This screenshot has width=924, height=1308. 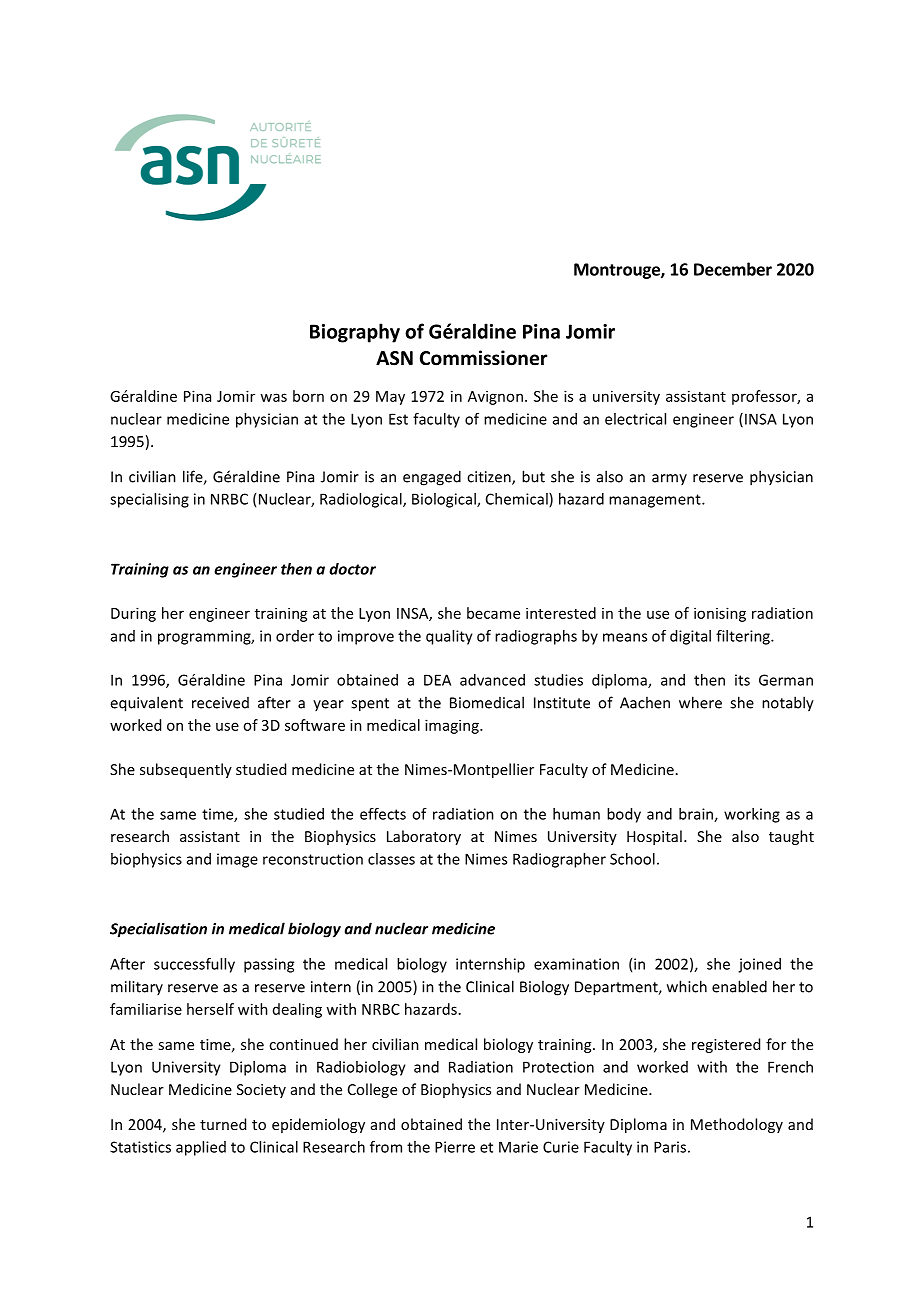 I want to click on Commissioner, so click(x=483, y=358).
